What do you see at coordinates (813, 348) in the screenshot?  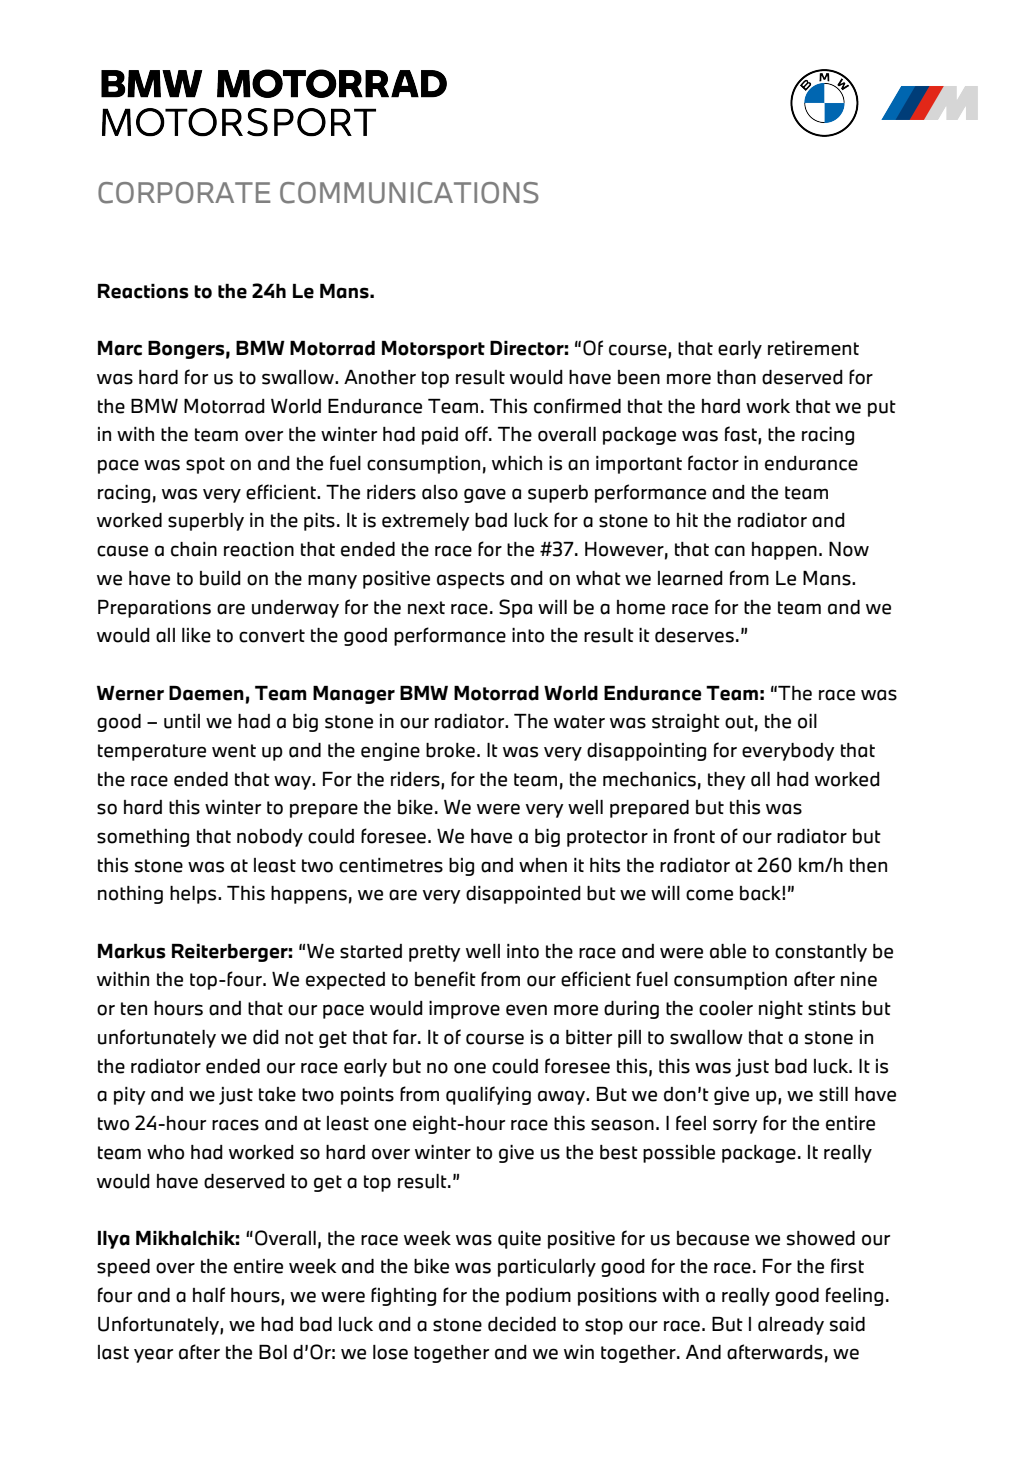 I see `retirement` at bounding box center [813, 348].
